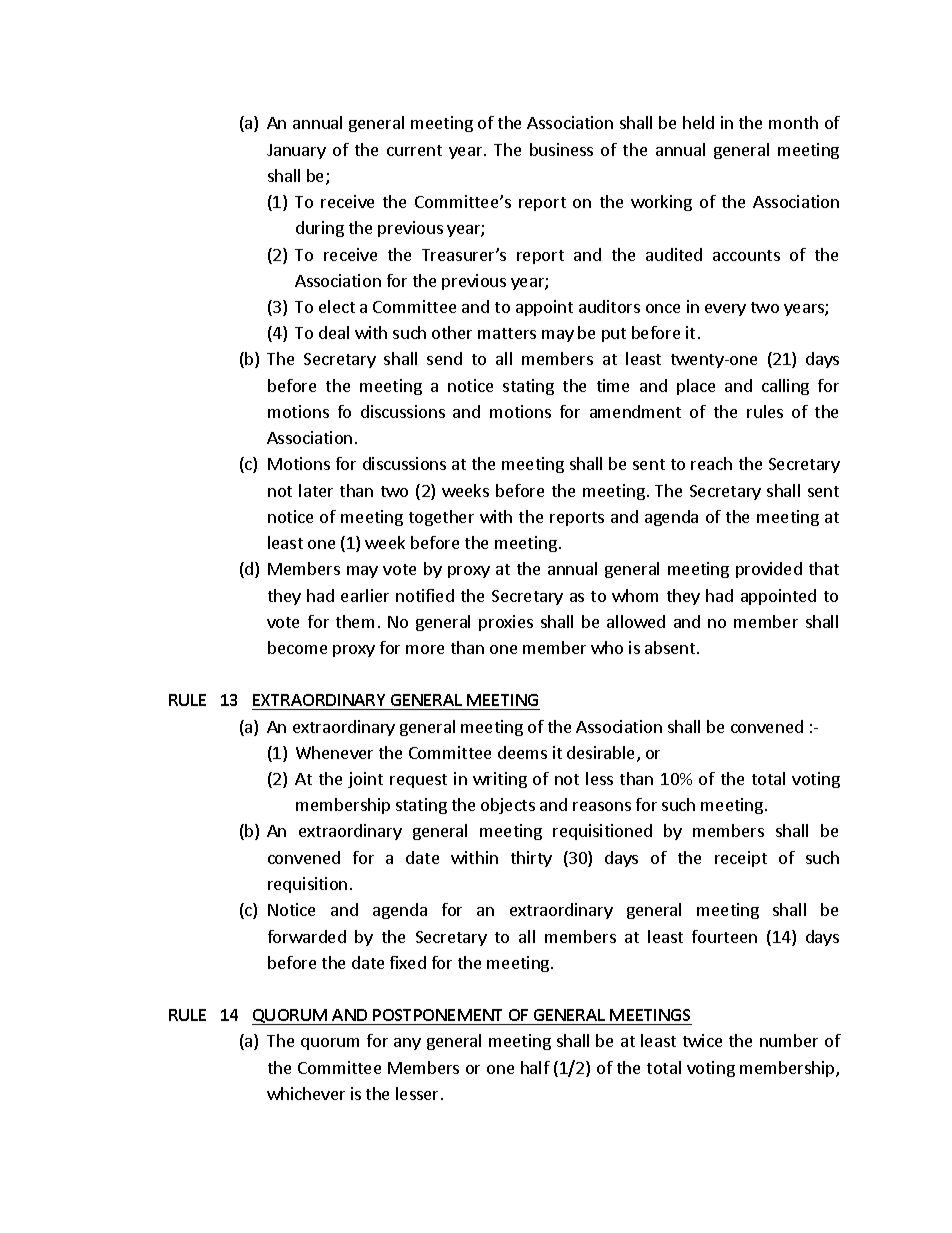 The width and height of the page is (952, 1233). What do you see at coordinates (741, 859) in the page?
I see `receipt` at bounding box center [741, 859].
